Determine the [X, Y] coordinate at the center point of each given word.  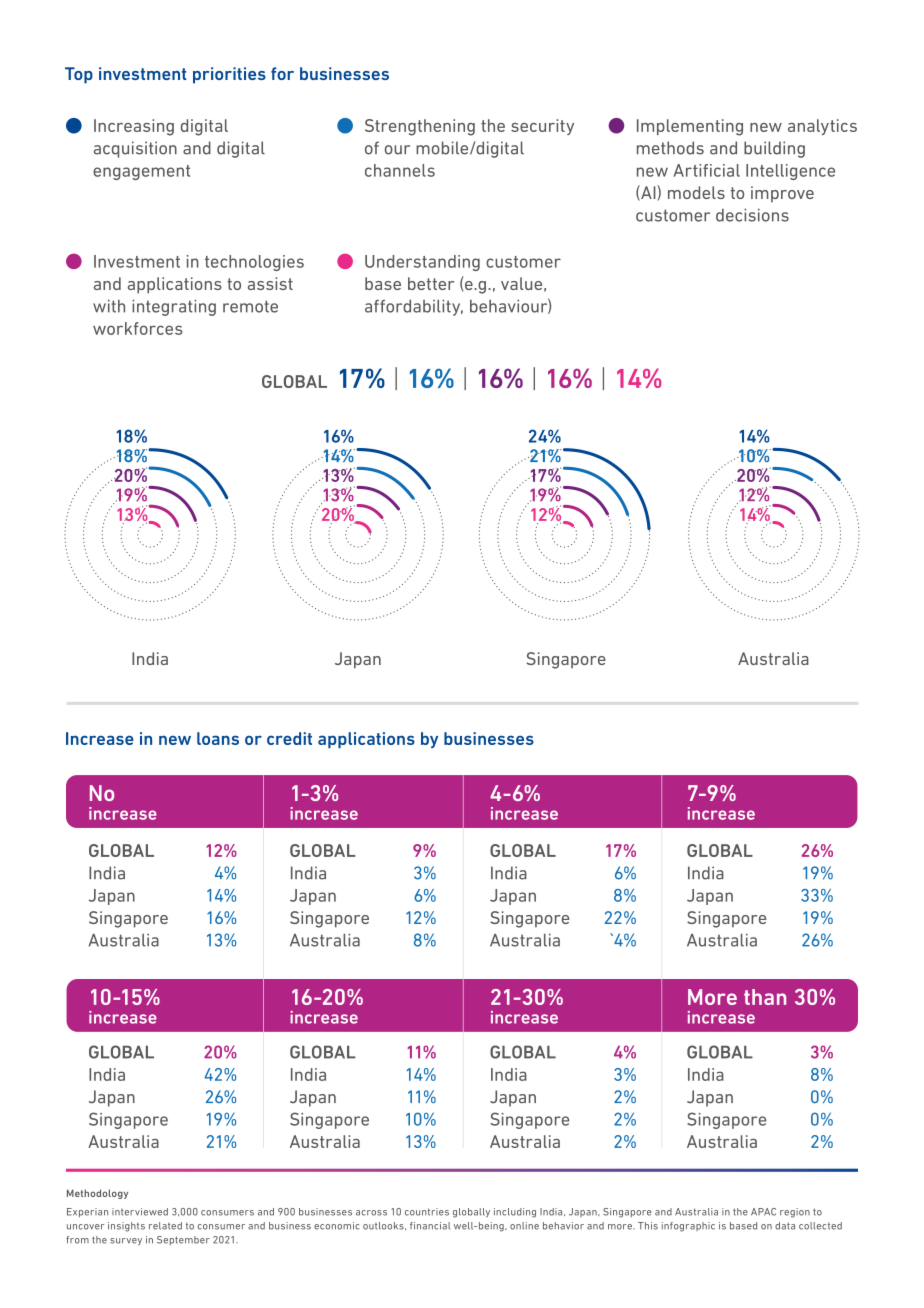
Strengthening [420, 127]
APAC [763, 1212]
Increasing [134, 127]
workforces [137, 328]
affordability [414, 307]
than [765, 997]
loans [218, 738]
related [165, 1226]
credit [289, 738]
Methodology [97, 1194]
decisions [752, 215]
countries [427, 1212]
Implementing [690, 127]
